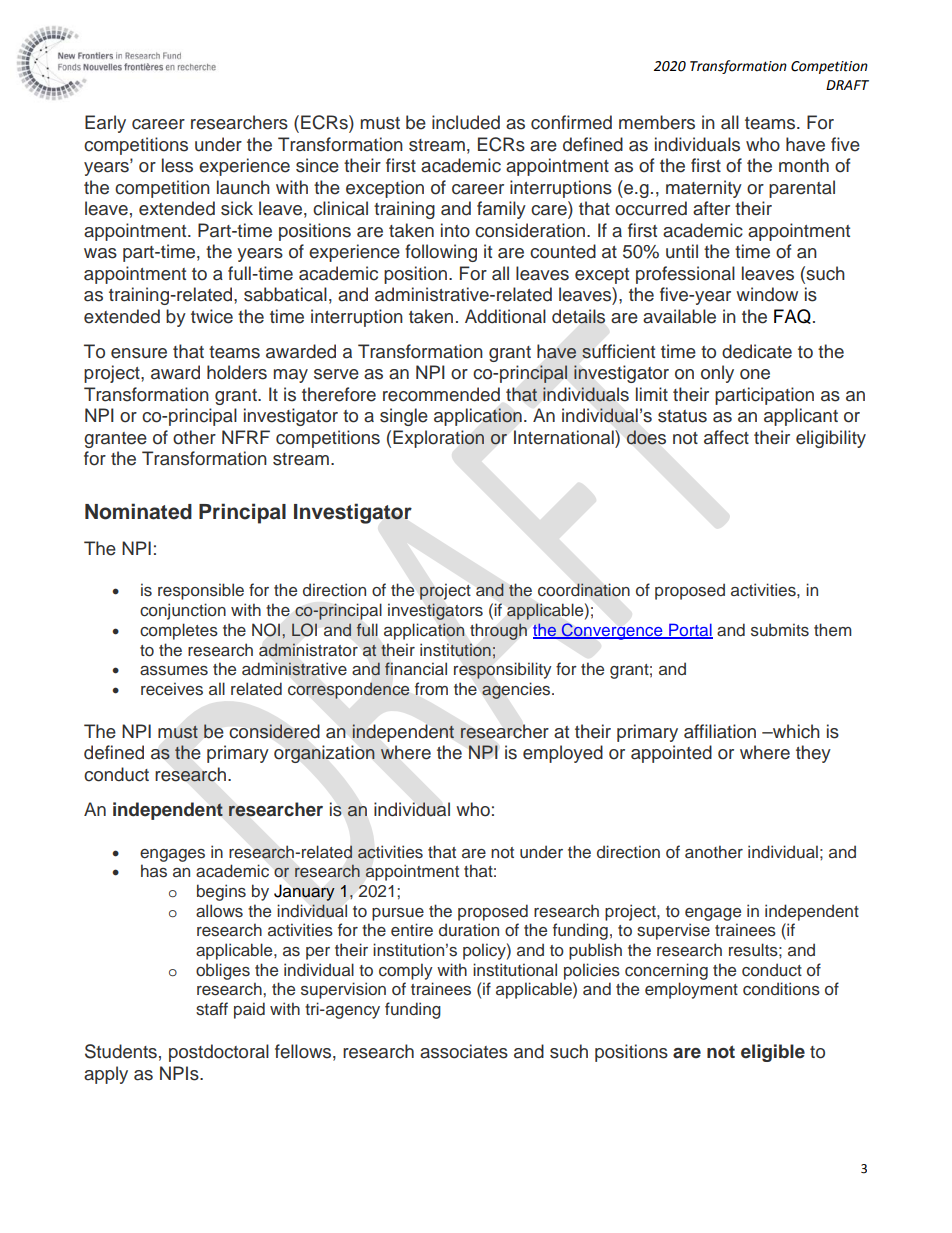  I want to click on month, so click(804, 165).
